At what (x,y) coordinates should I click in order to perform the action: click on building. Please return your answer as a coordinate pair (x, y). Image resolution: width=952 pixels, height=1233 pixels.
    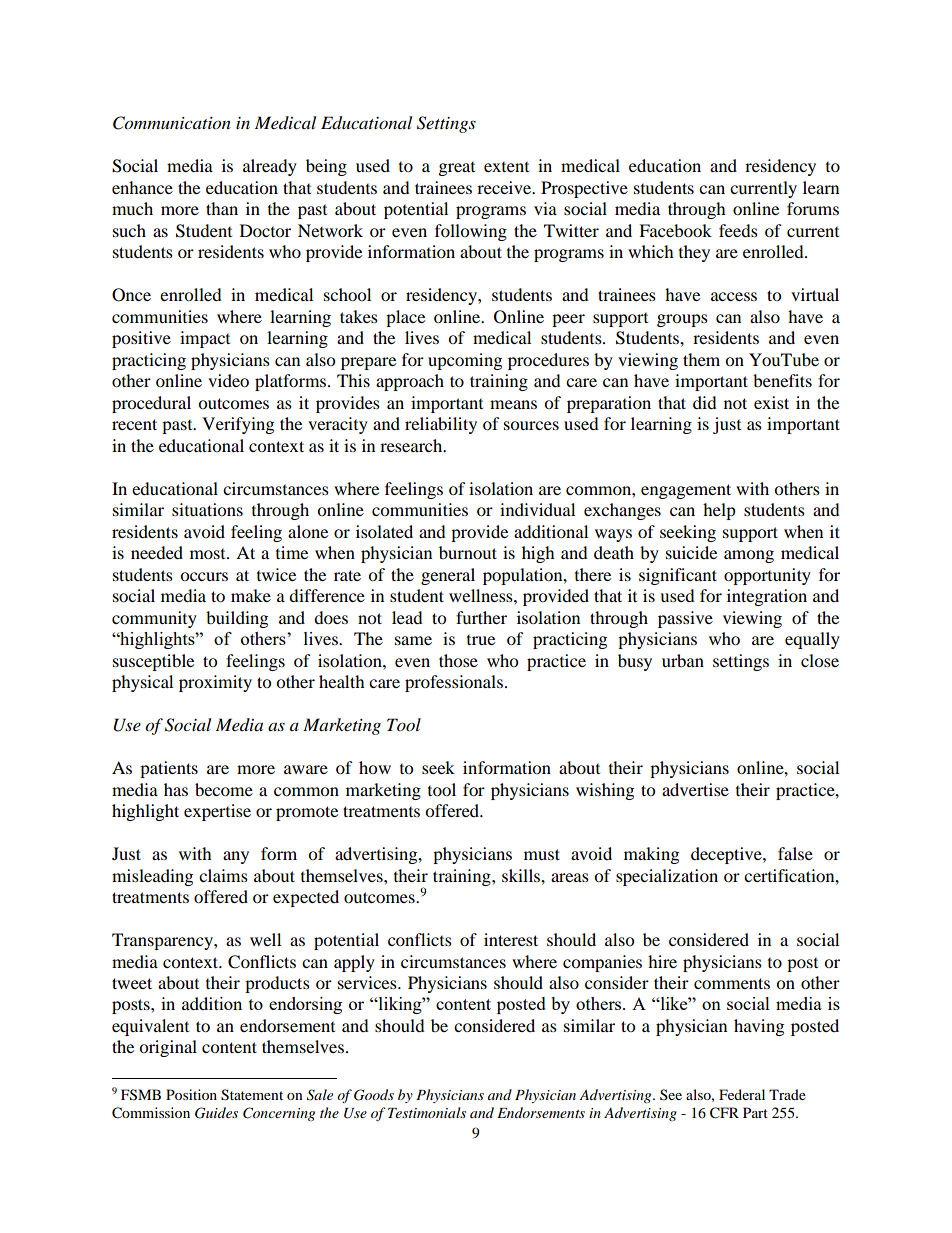
    Looking at the image, I should click on (237, 619).
